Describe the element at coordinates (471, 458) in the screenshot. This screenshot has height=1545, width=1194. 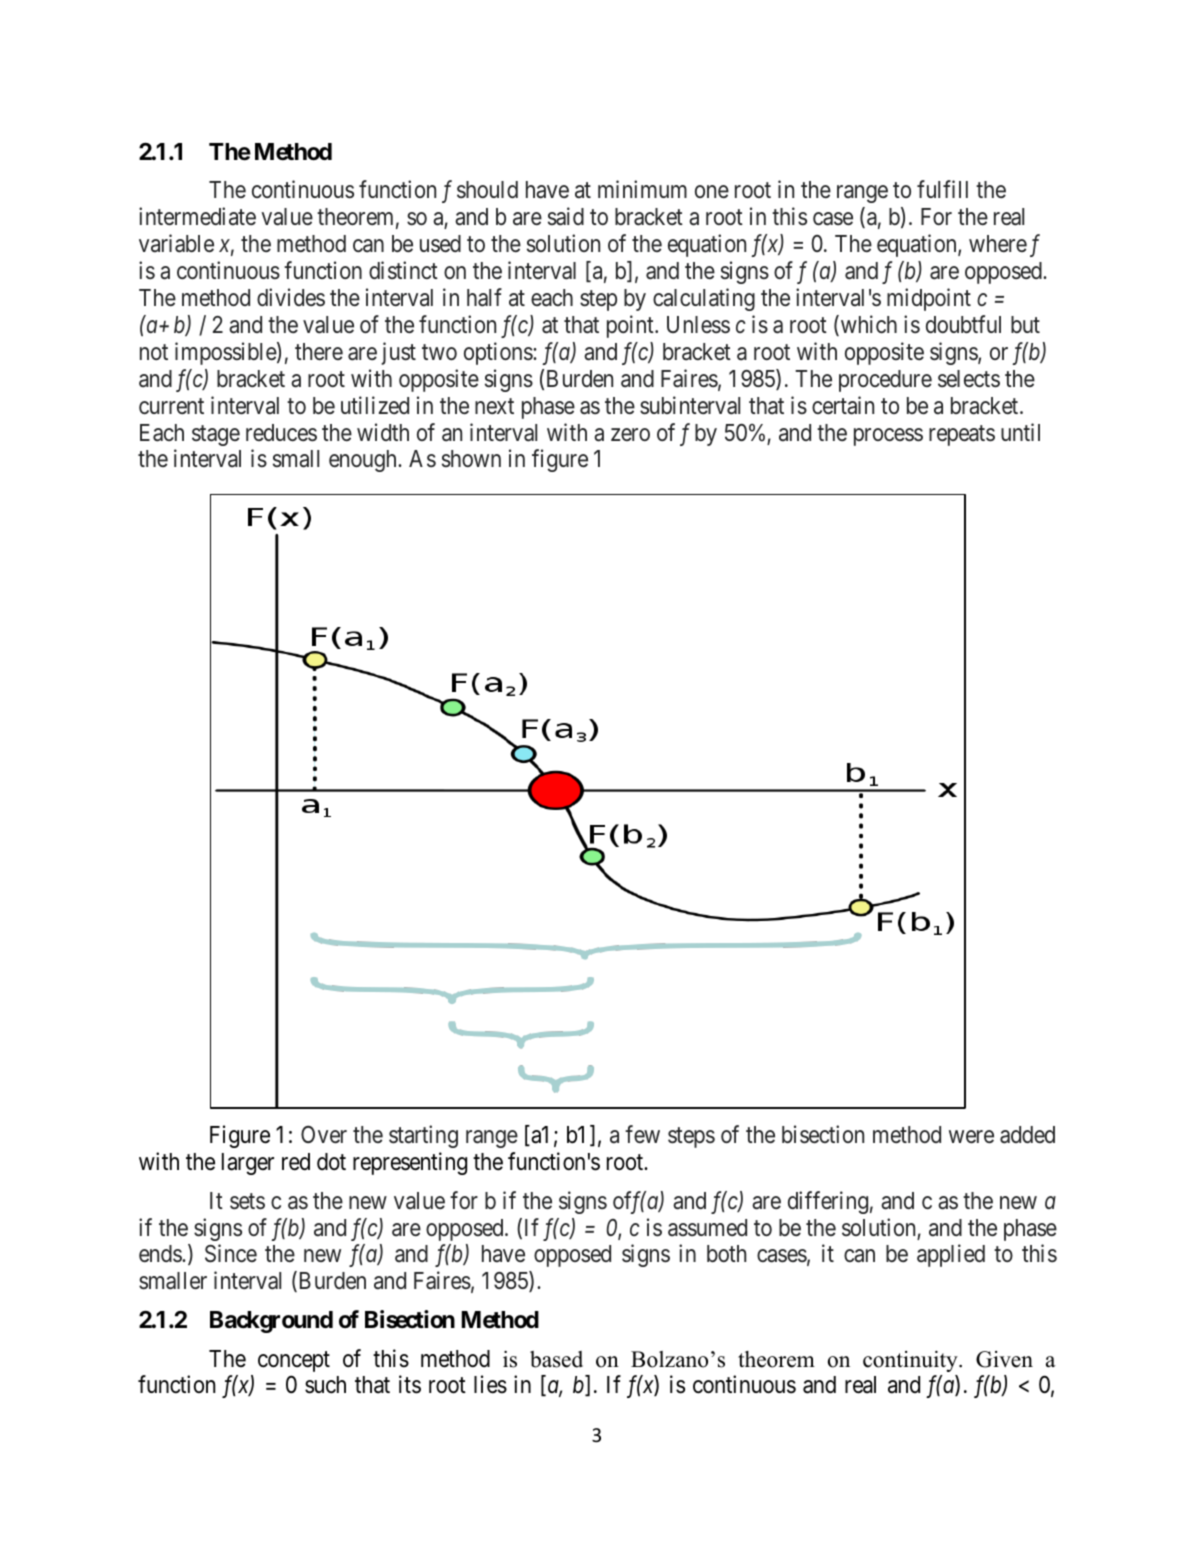
I see `shown` at that location.
